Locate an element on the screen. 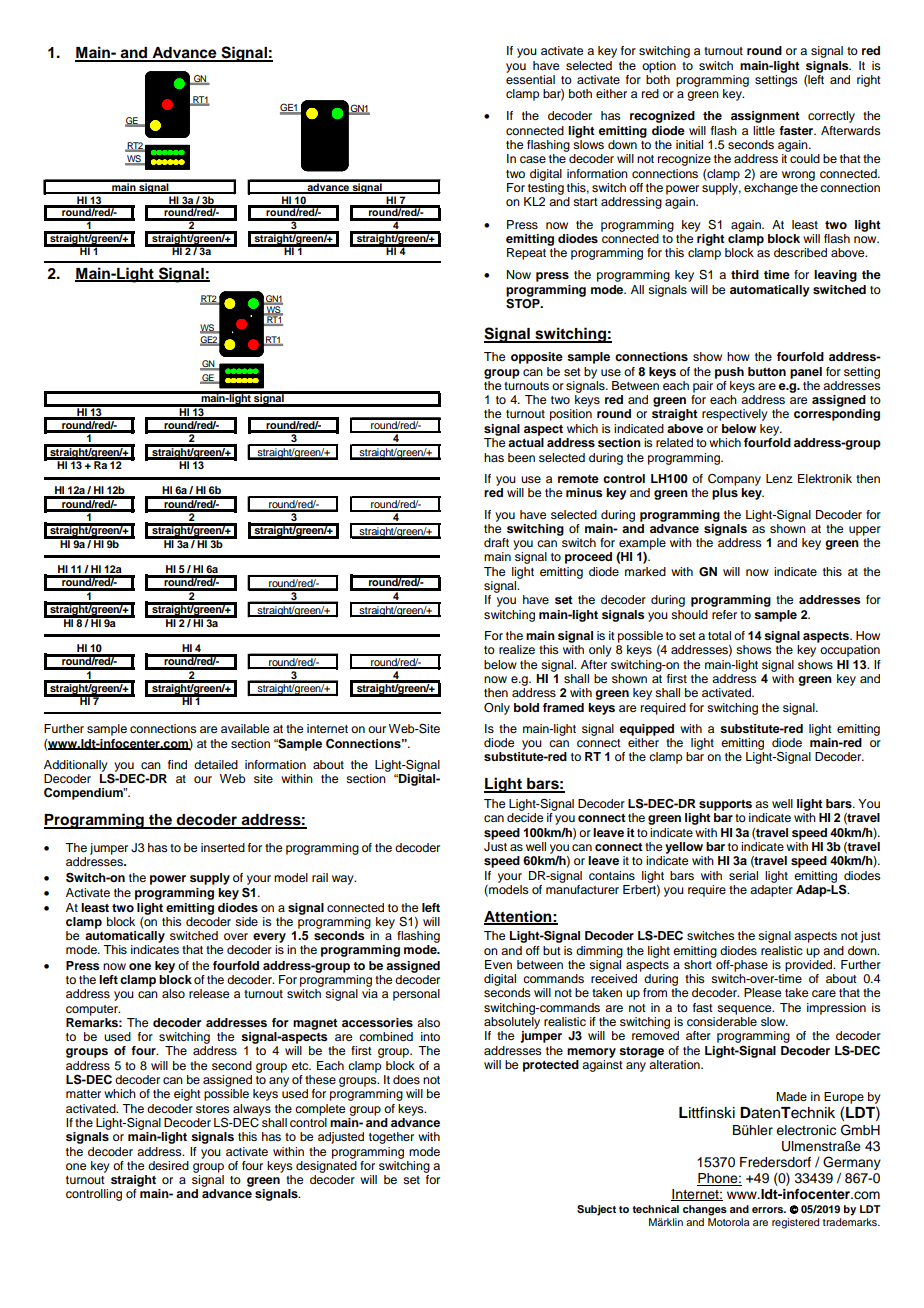  STOP is located at coordinates (524, 302).
